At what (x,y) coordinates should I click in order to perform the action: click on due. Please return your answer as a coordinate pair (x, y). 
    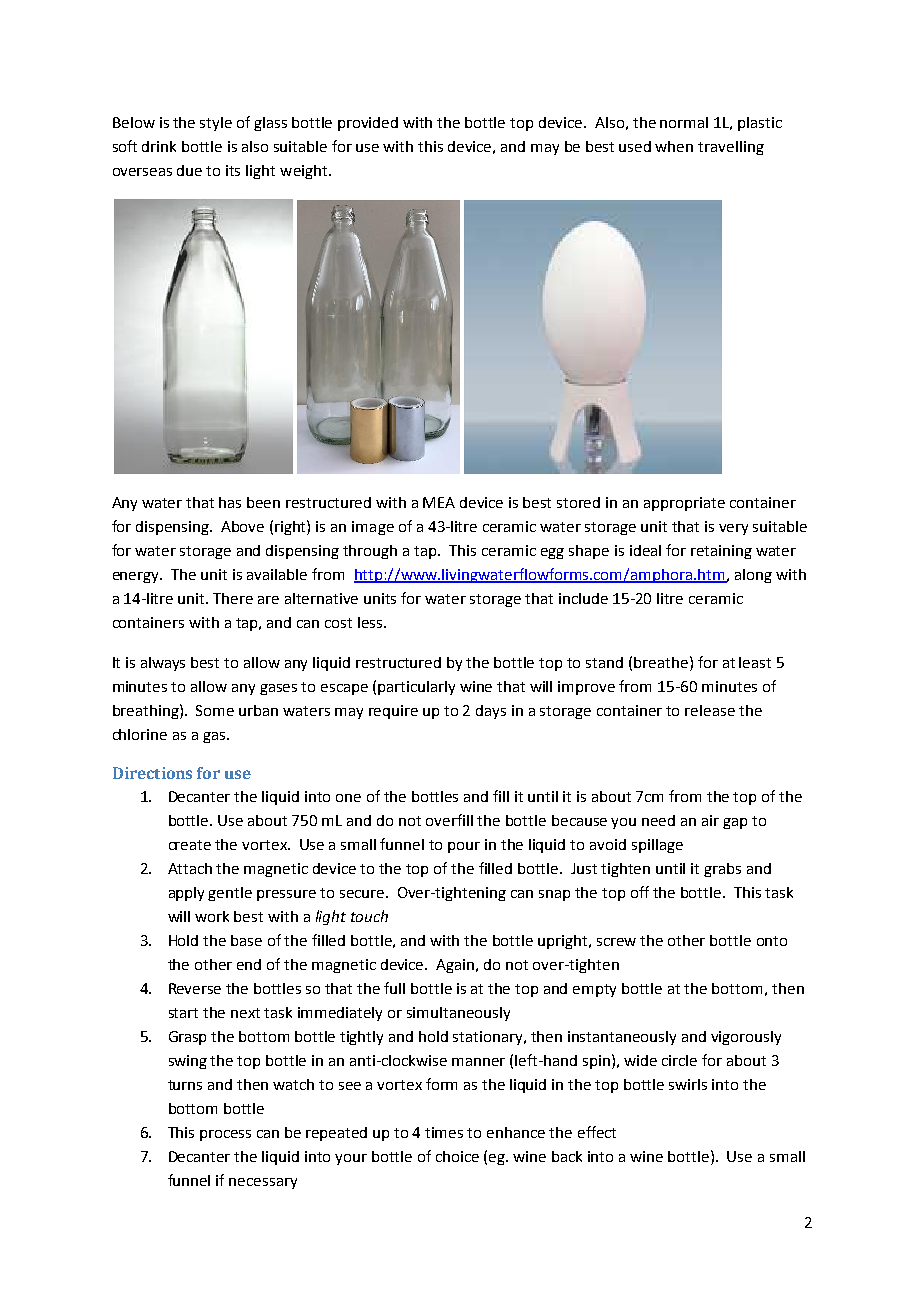
    Looking at the image, I should click on (189, 170).
